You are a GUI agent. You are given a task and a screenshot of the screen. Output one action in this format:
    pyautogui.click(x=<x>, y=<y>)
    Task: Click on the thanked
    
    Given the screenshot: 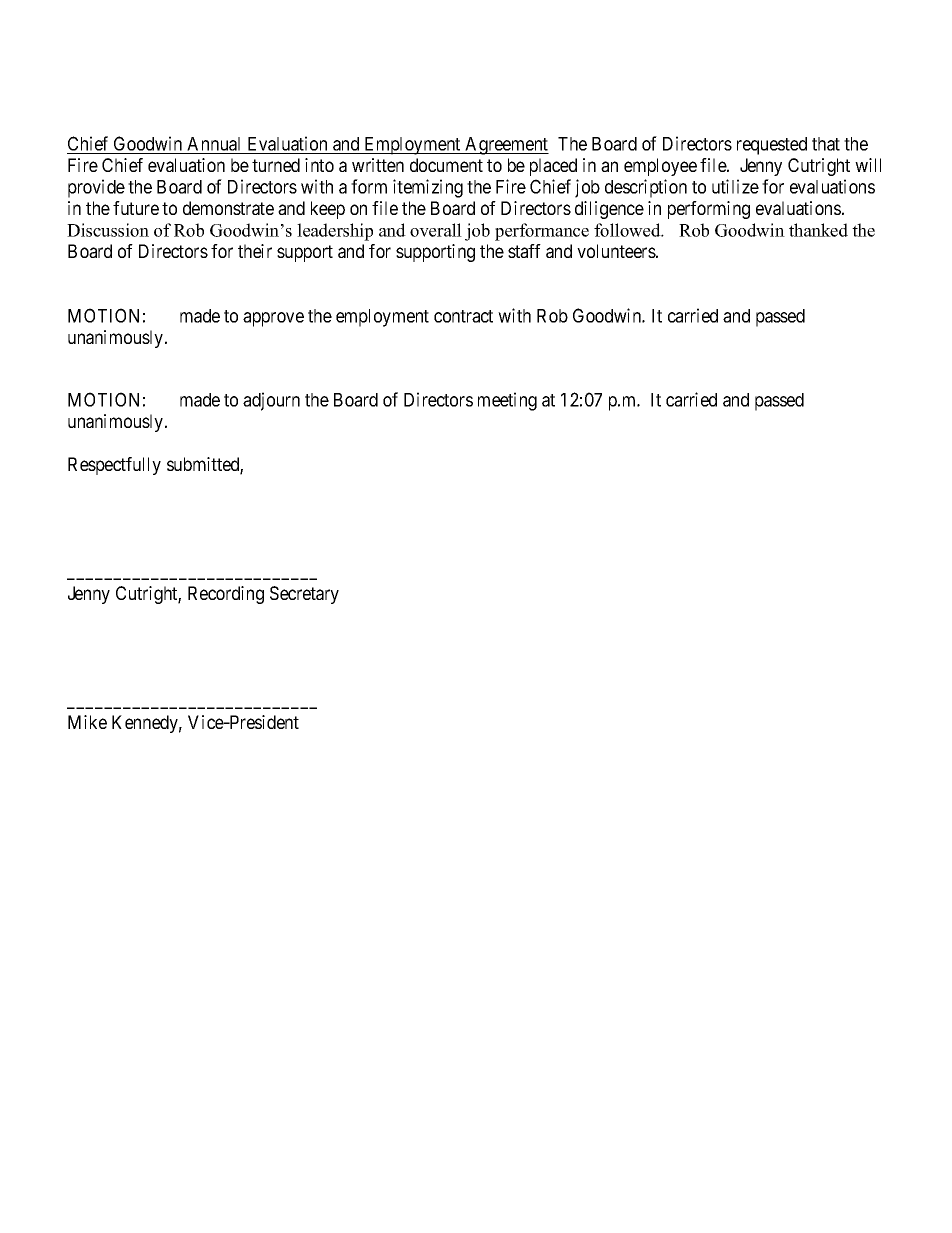 What is the action you would take?
    pyautogui.click(x=818, y=230)
